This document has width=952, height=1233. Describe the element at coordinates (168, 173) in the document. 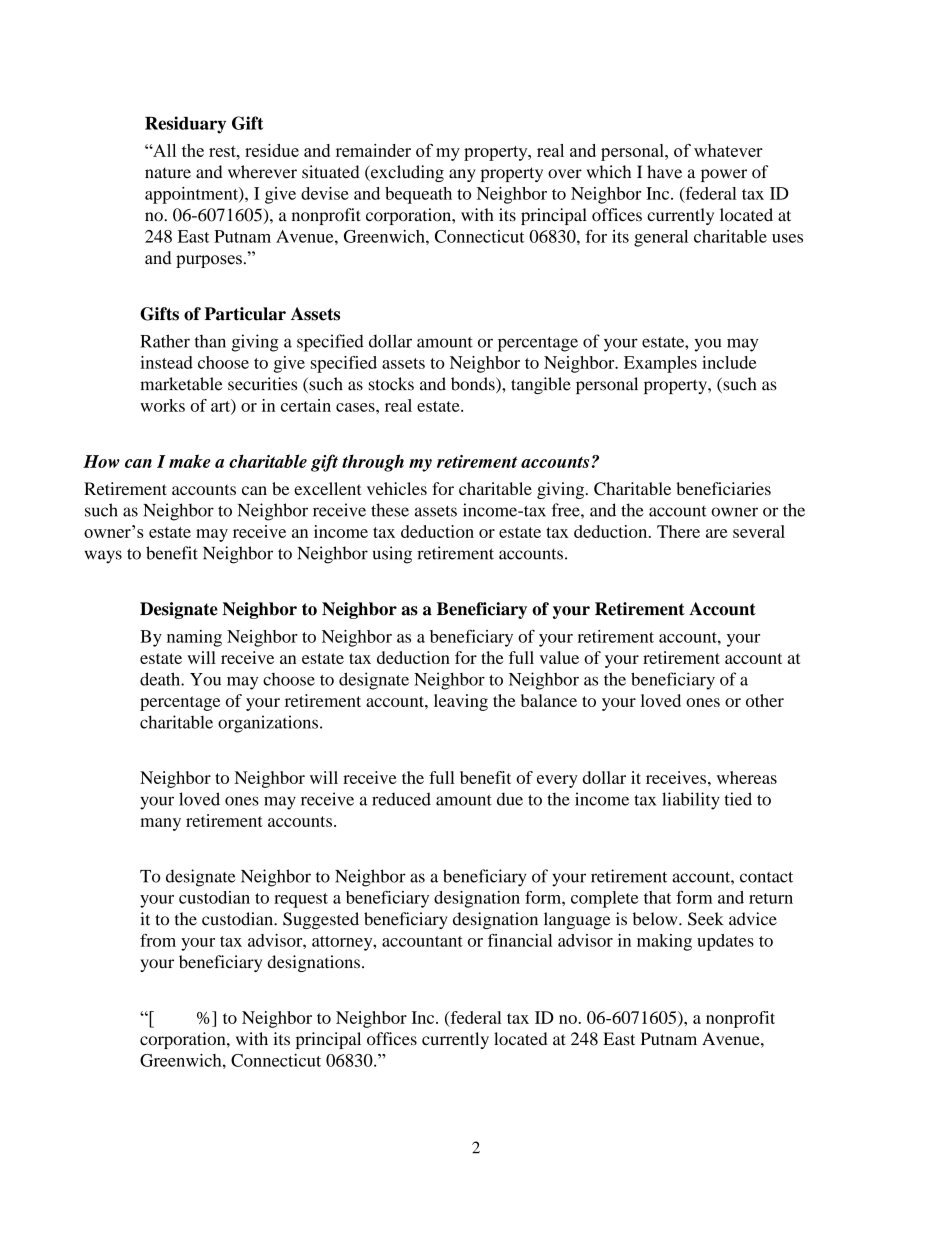

I see `nature` at that location.
